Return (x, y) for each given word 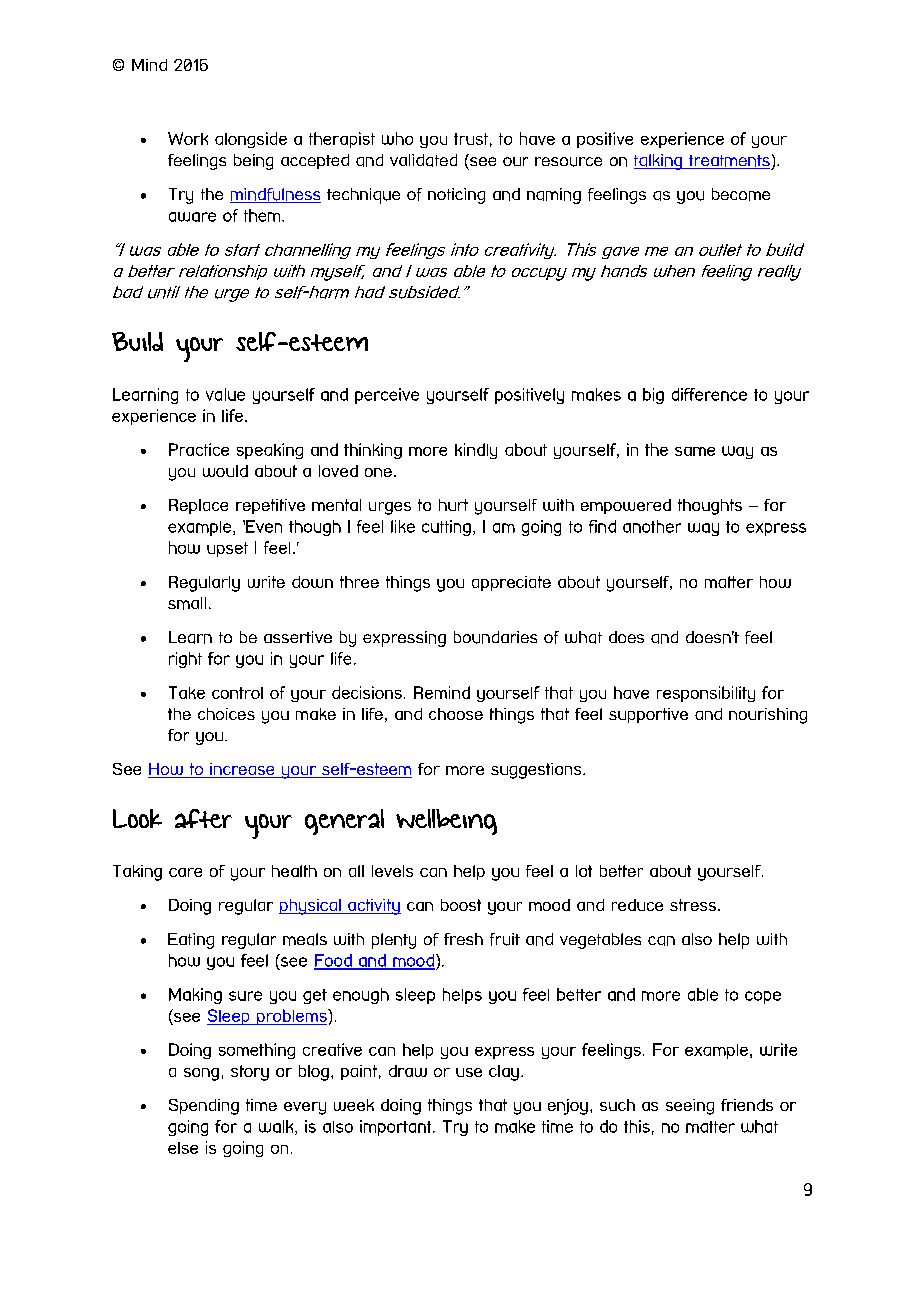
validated (423, 160)
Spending (204, 1107)
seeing (690, 1107)
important (397, 1128)
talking (659, 162)
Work (188, 138)
